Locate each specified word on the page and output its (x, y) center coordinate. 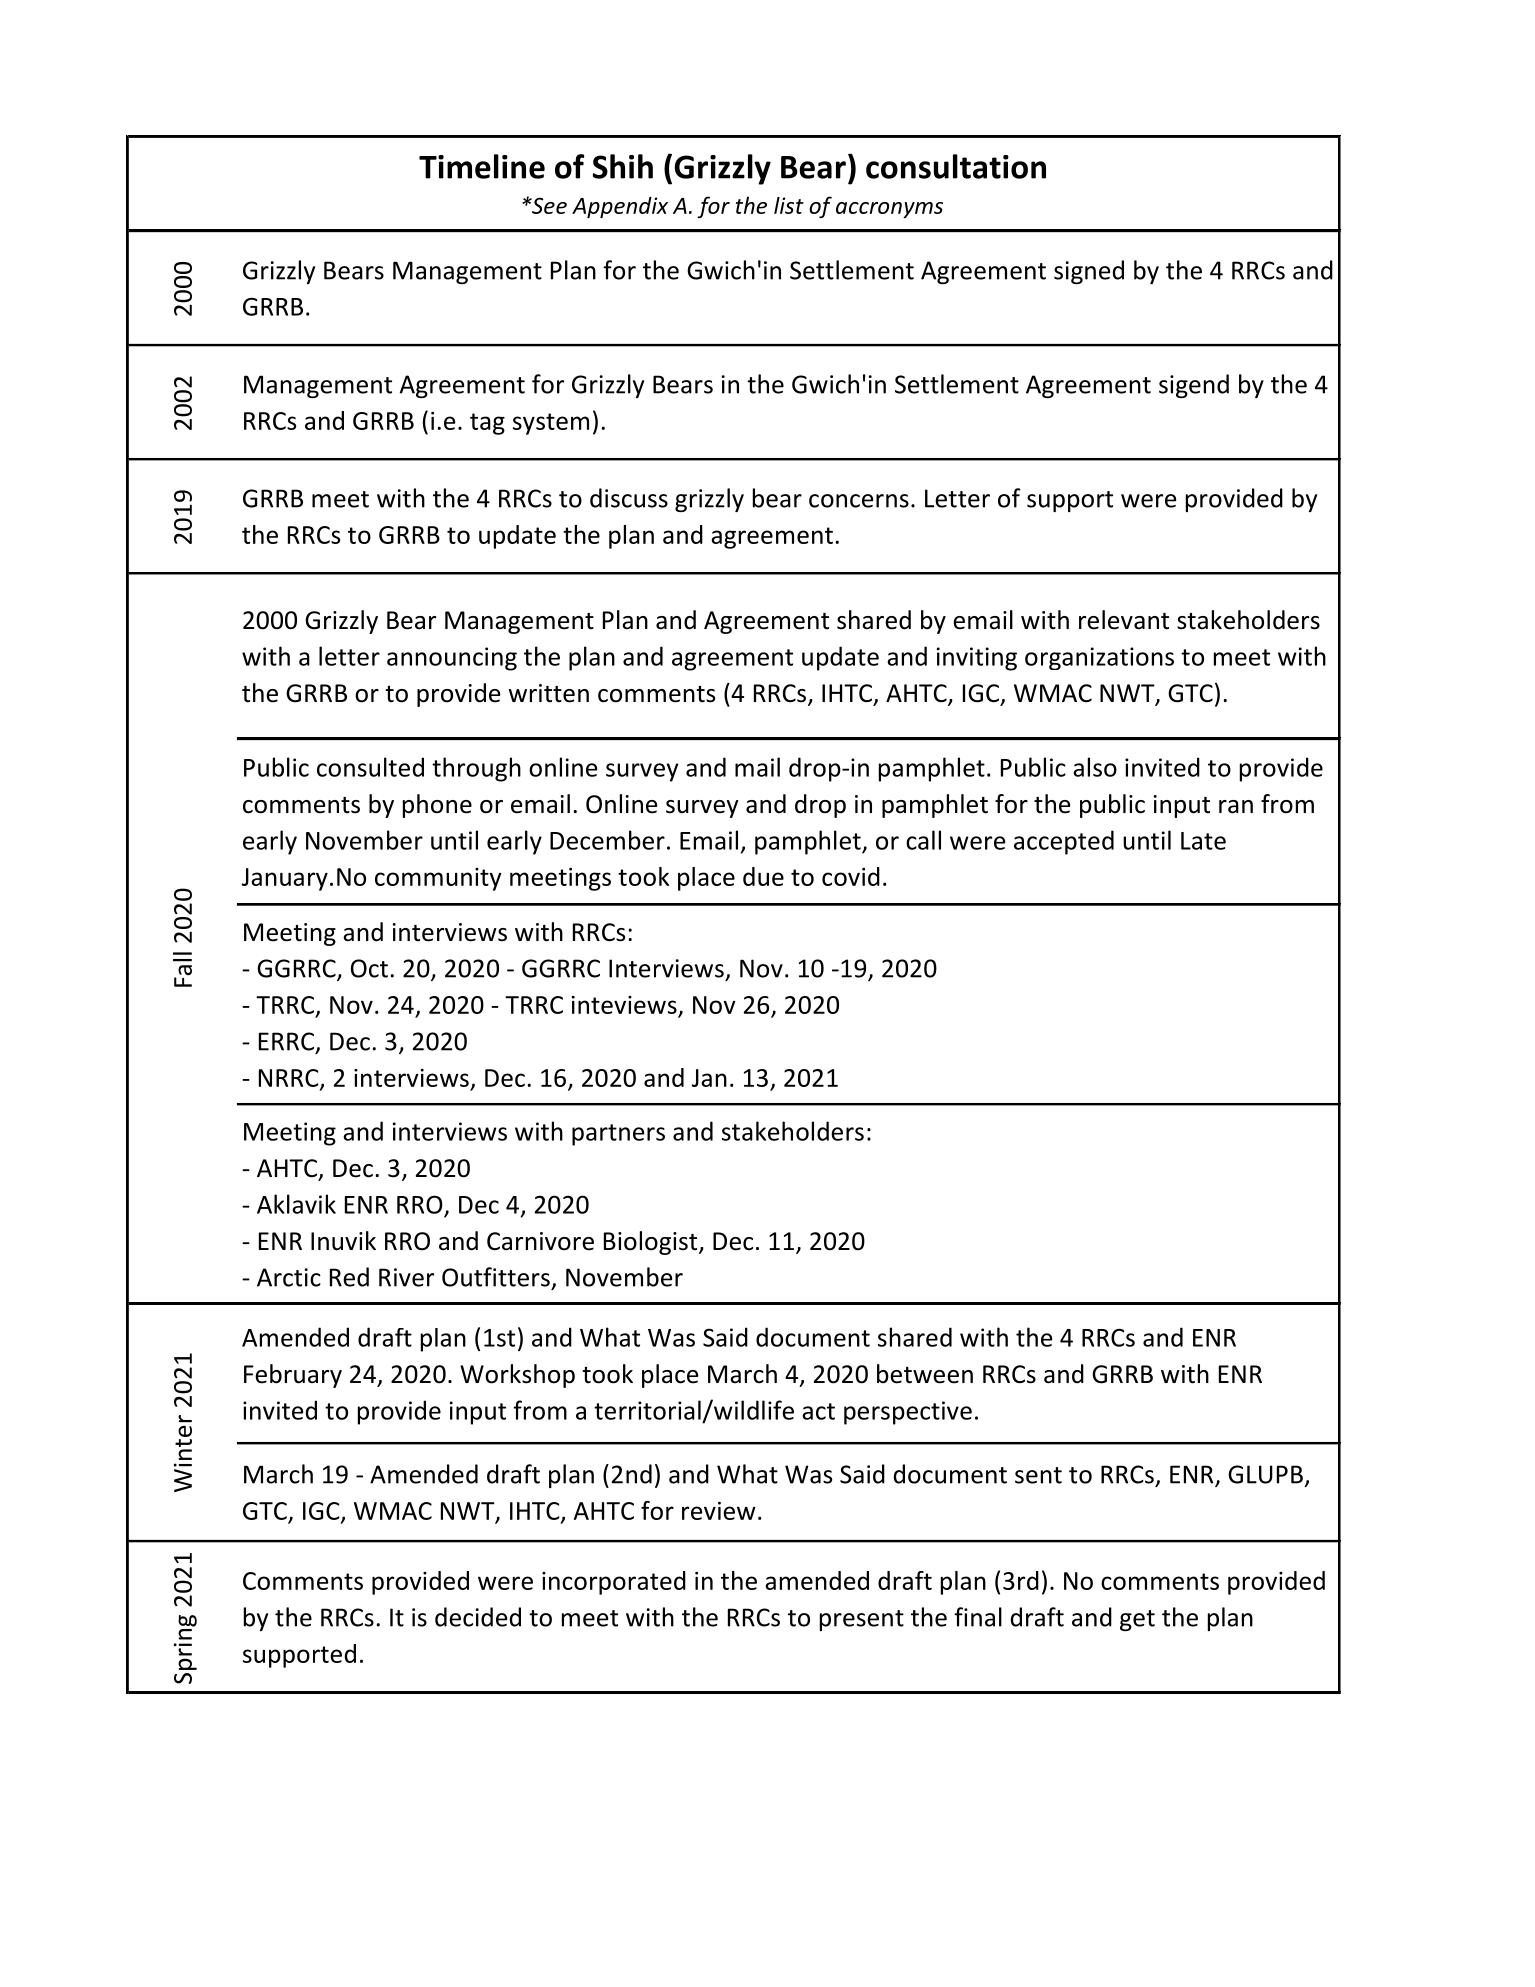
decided (478, 1617)
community (438, 879)
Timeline (482, 166)
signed (1089, 272)
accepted (1064, 842)
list (789, 205)
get (1137, 1620)
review (719, 1511)
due (763, 876)
